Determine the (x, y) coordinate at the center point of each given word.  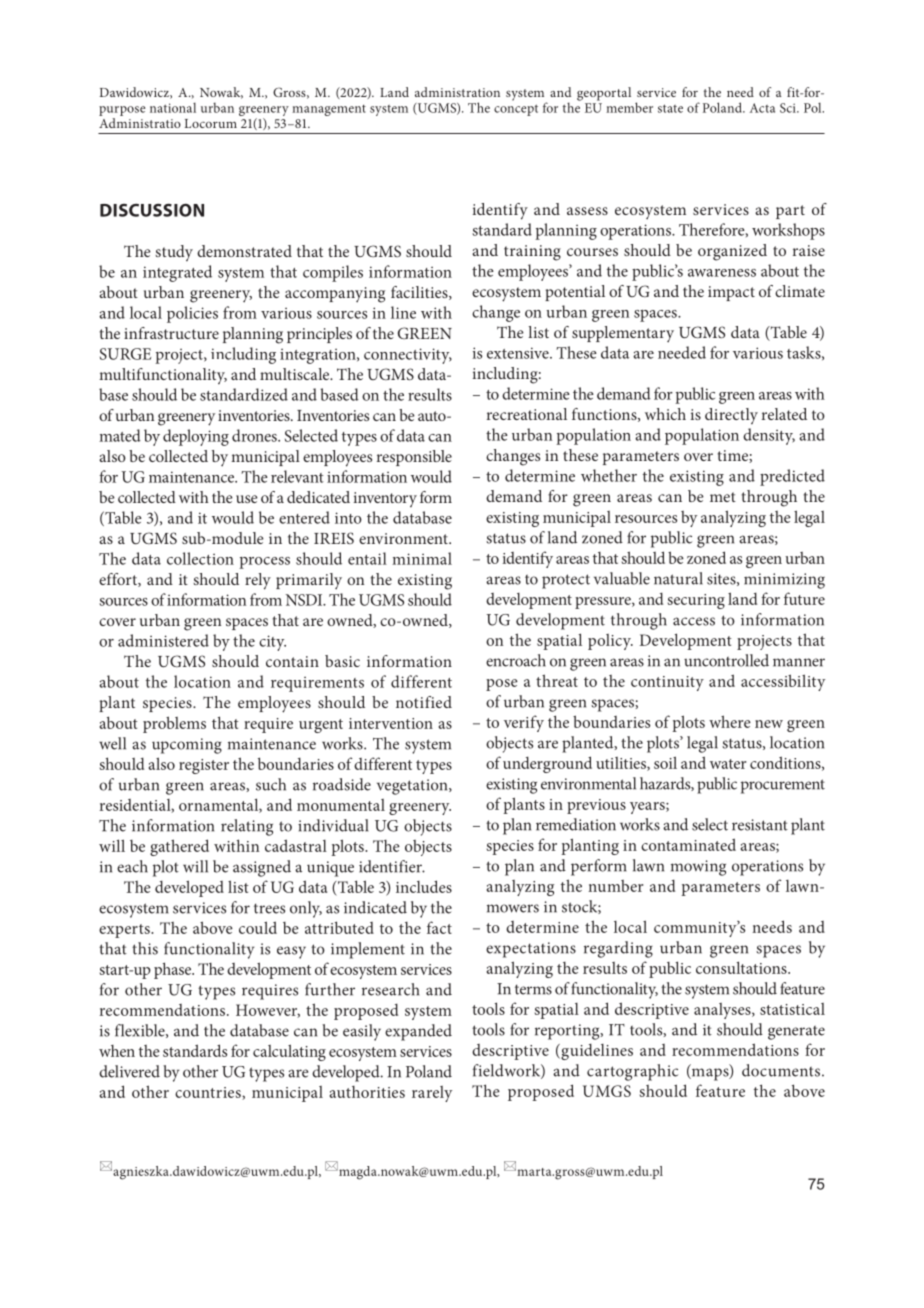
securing (696, 601)
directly (731, 416)
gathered (179, 847)
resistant (760, 825)
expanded (418, 1032)
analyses (723, 1011)
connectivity (408, 356)
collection (200, 558)
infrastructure (171, 333)
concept (516, 110)
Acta (762, 108)
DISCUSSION (152, 210)
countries (209, 1093)
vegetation (413, 787)
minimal (422, 558)
